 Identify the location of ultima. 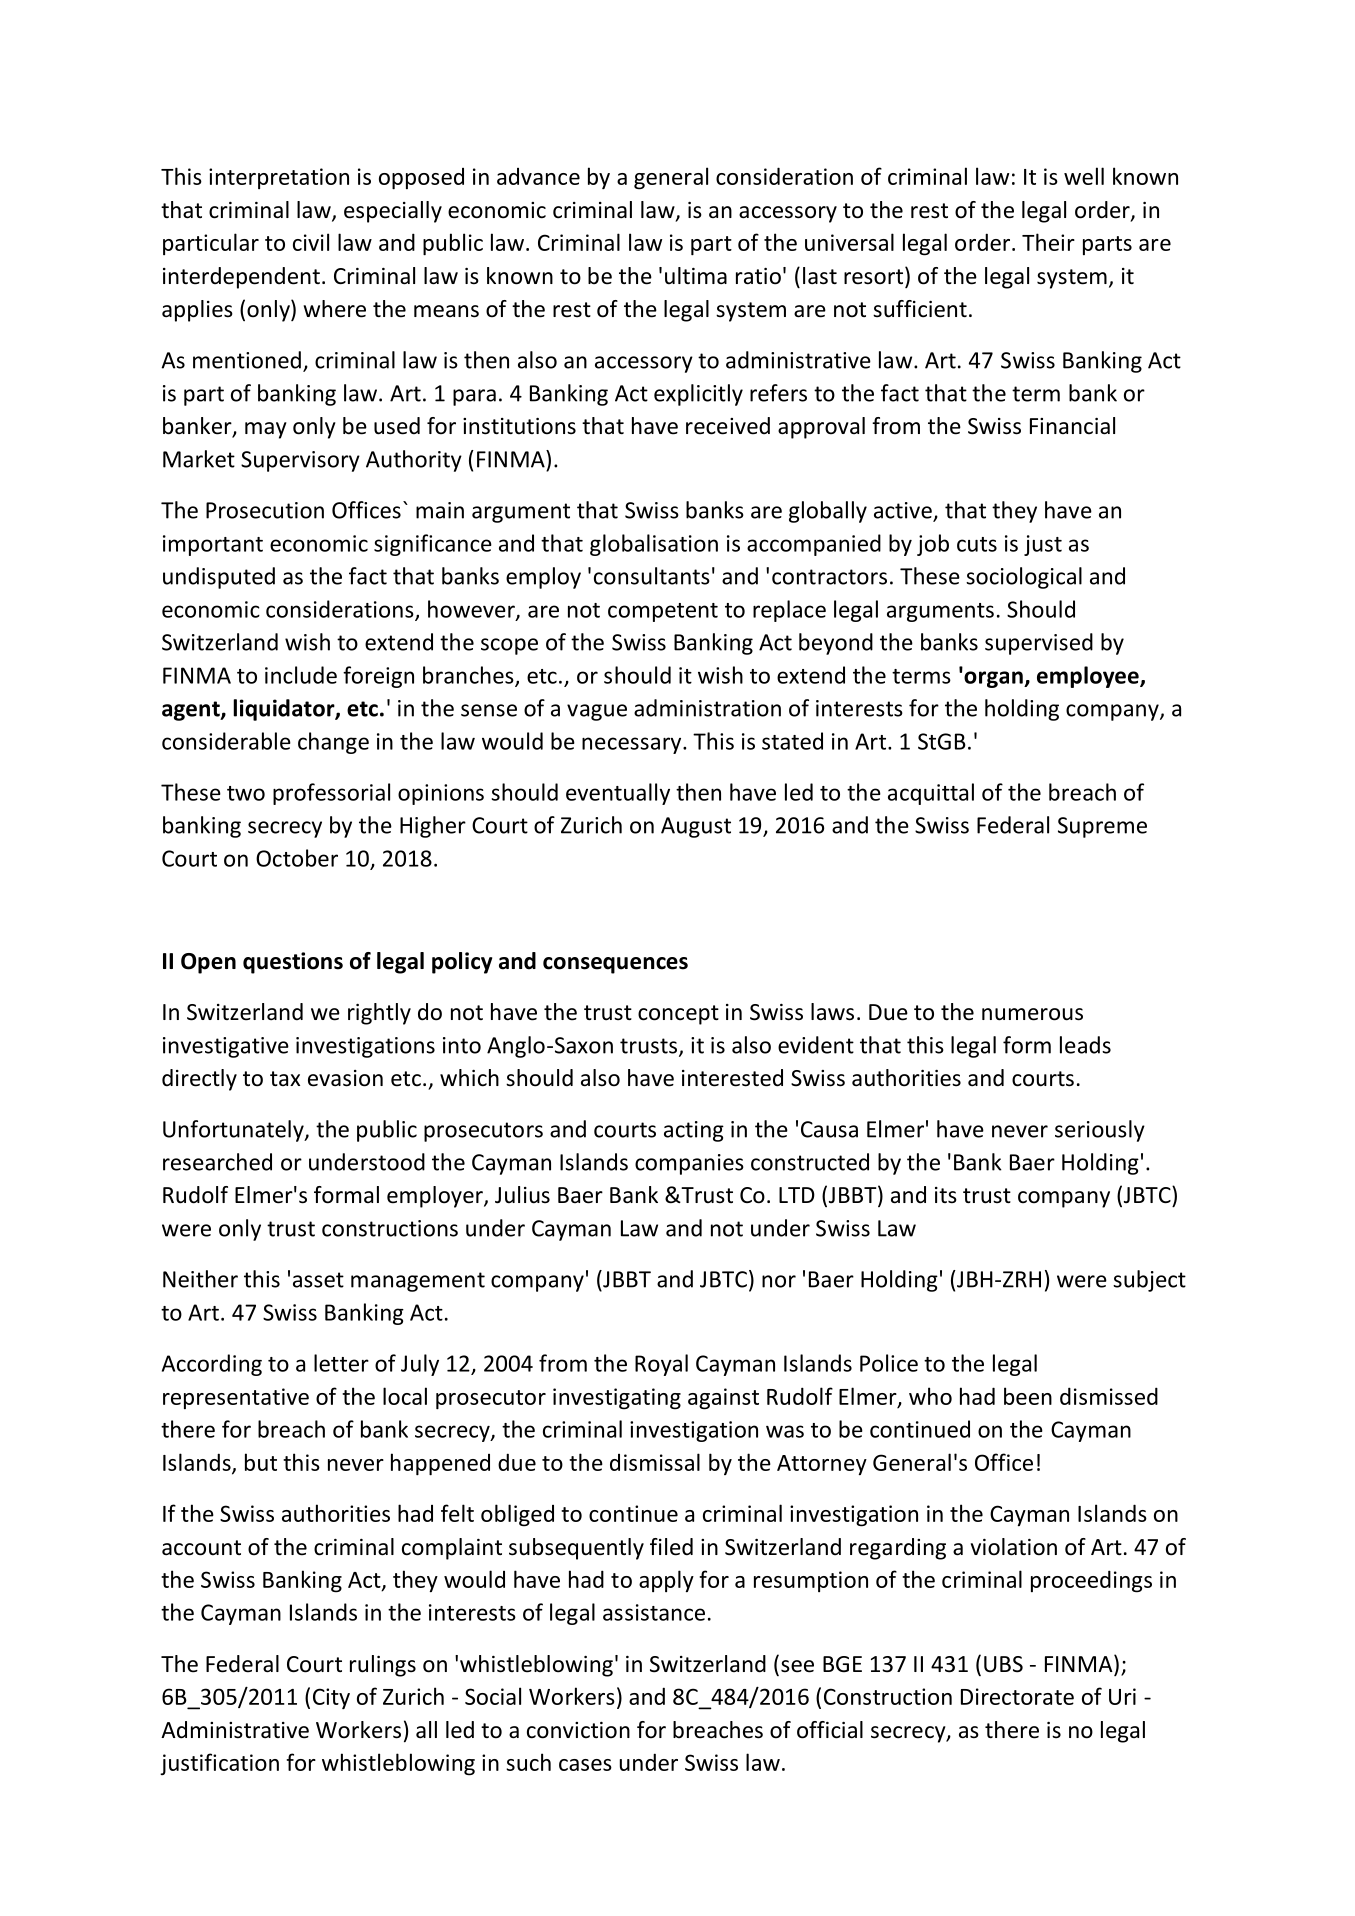
(696, 276).
